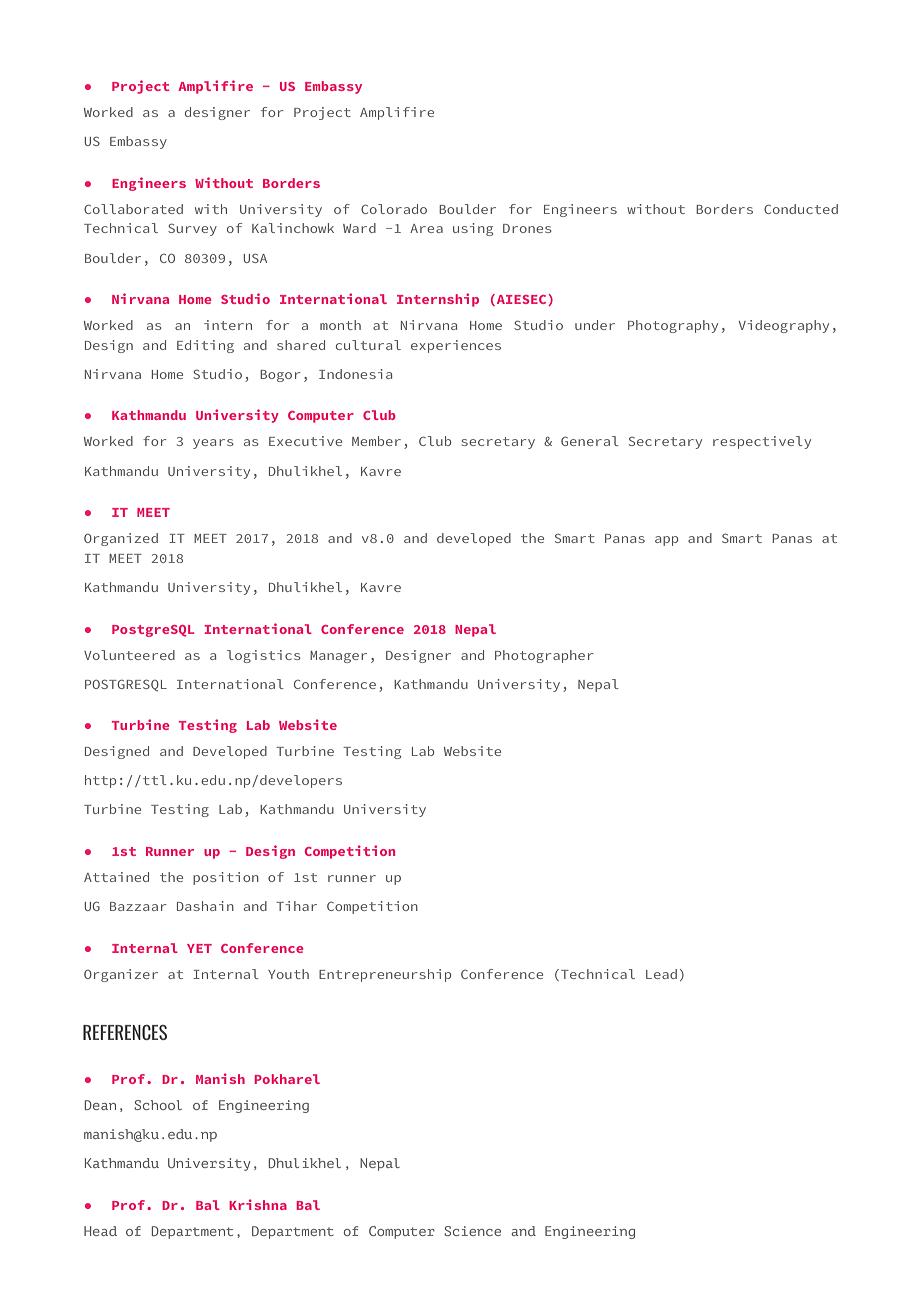 The height and width of the screenshot is (1307, 924). I want to click on Survey, so click(192, 229).
